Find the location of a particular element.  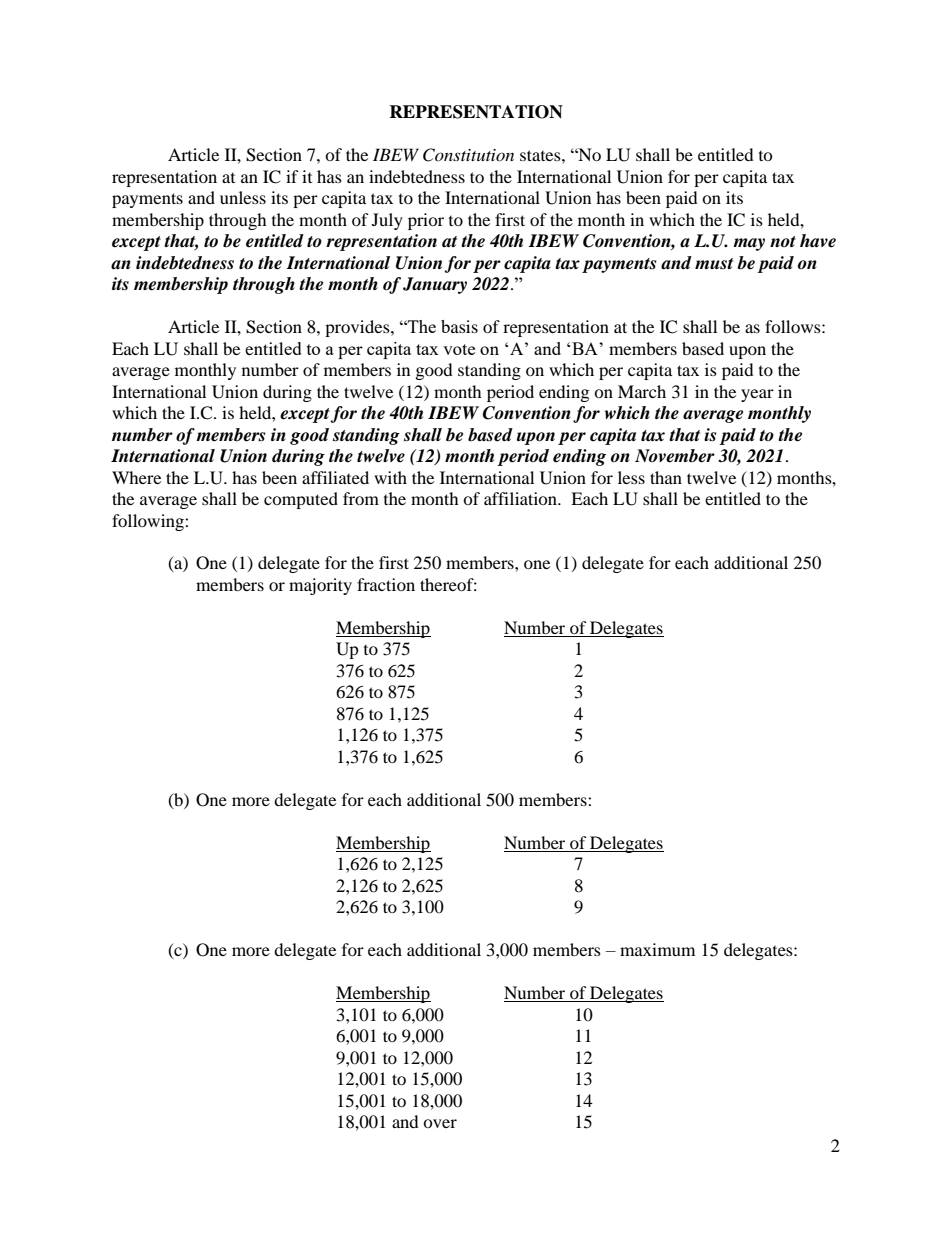

over is located at coordinates (440, 1123).
